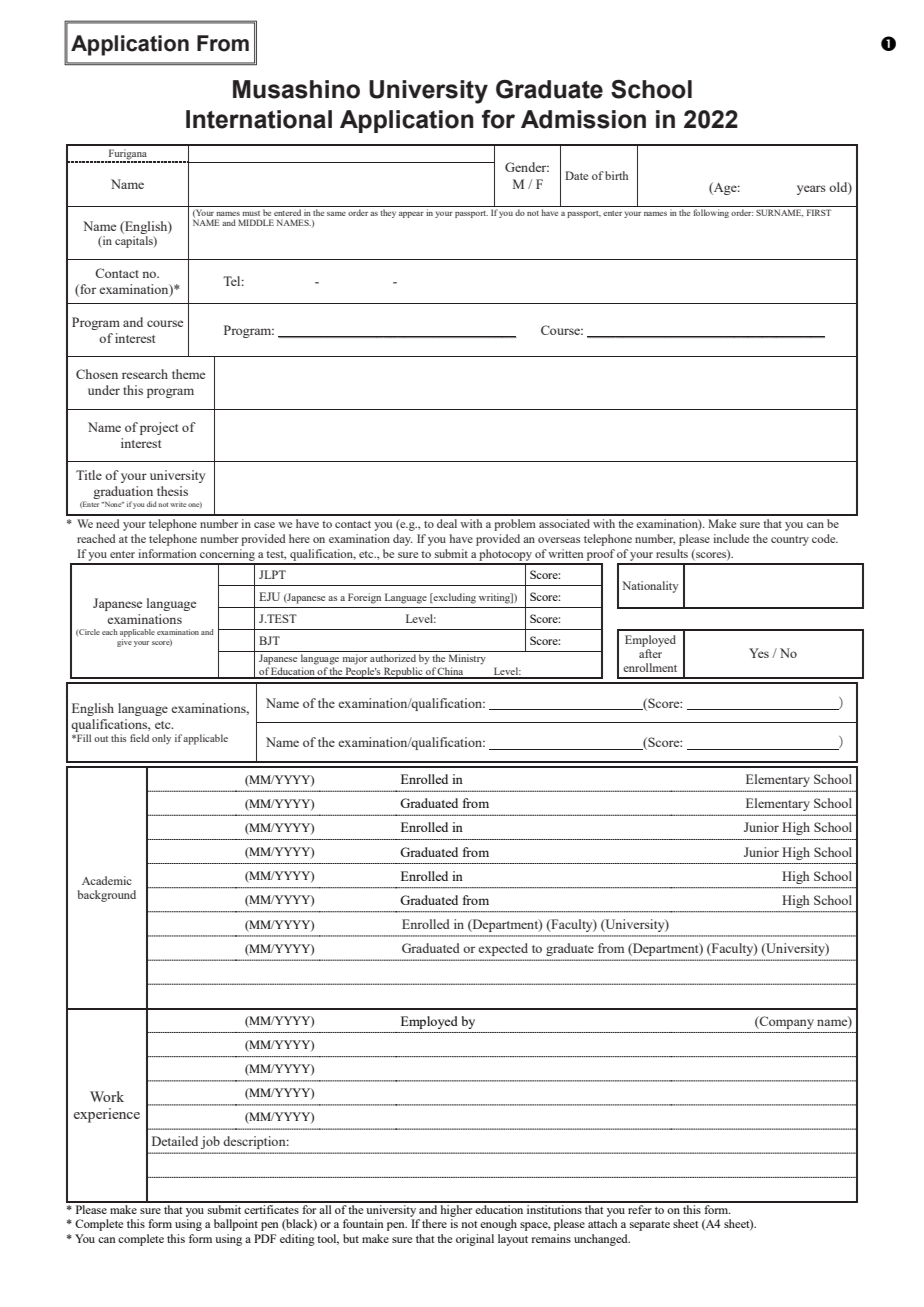 The height and width of the screenshot is (1307, 924). Describe the element at coordinates (124, 641) in the screenshot. I see `give` at that location.
